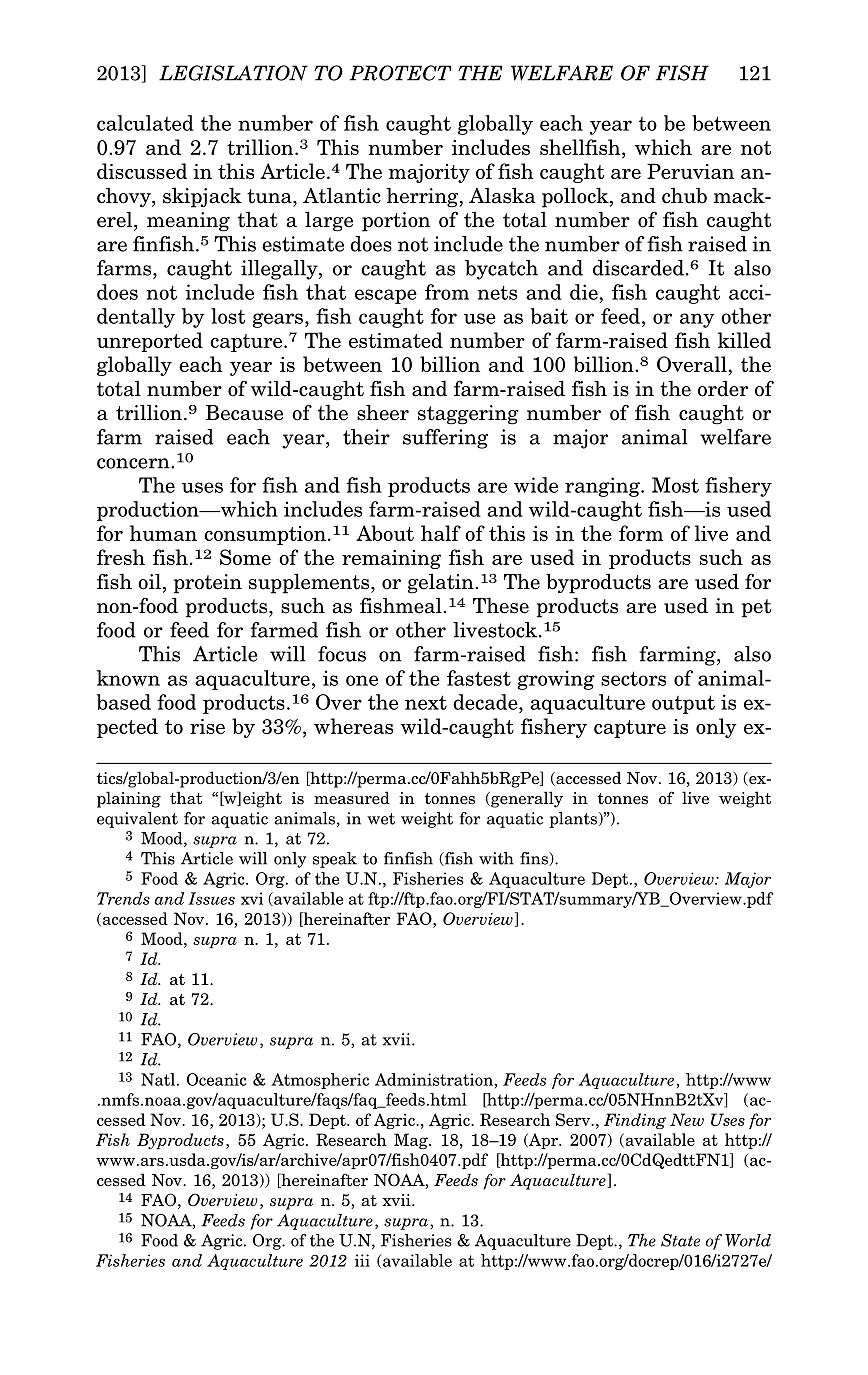  Describe the element at coordinates (426, 702) in the screenshot. I see `next` at that location.
